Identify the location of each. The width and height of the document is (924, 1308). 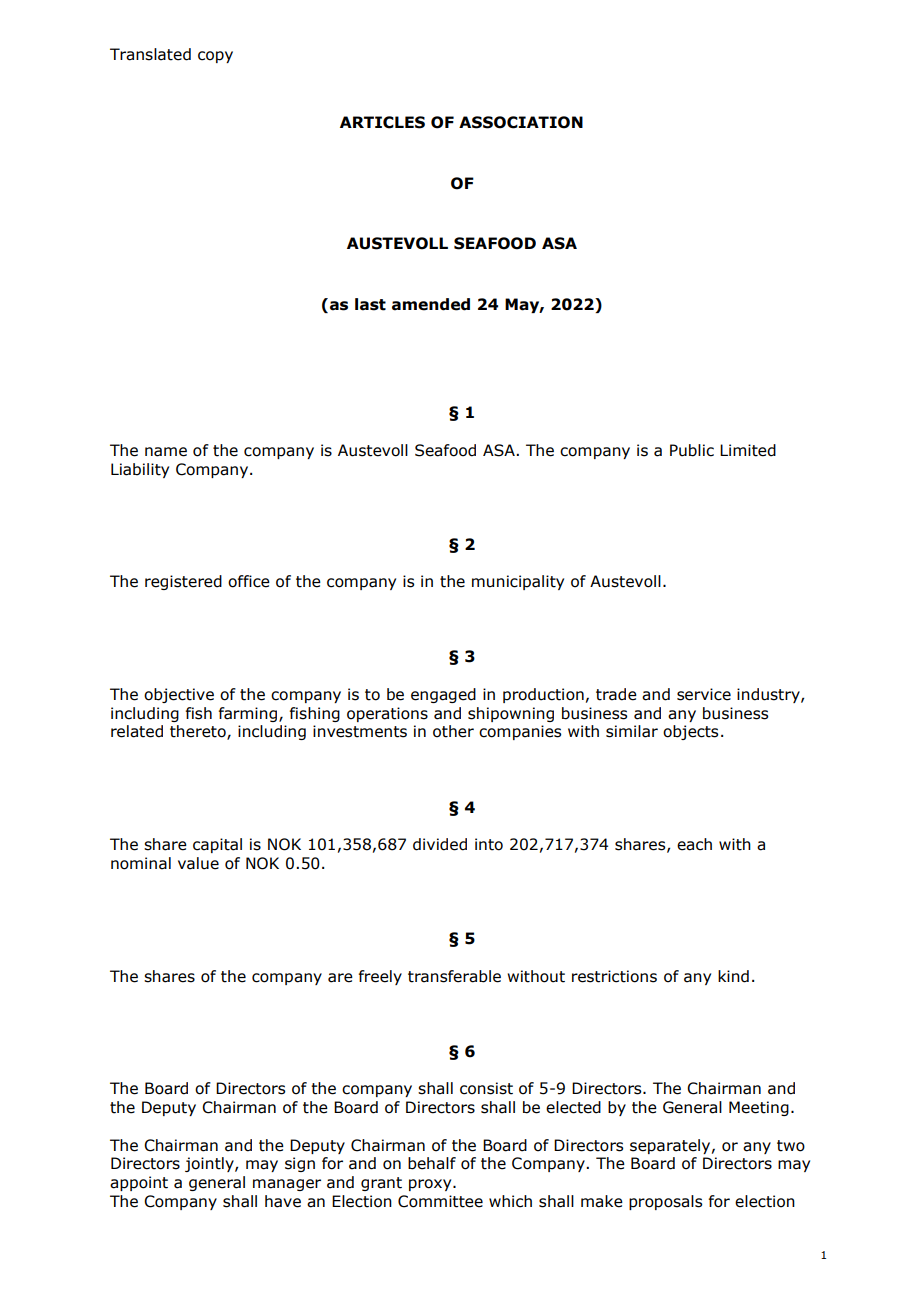
(694, 844).
